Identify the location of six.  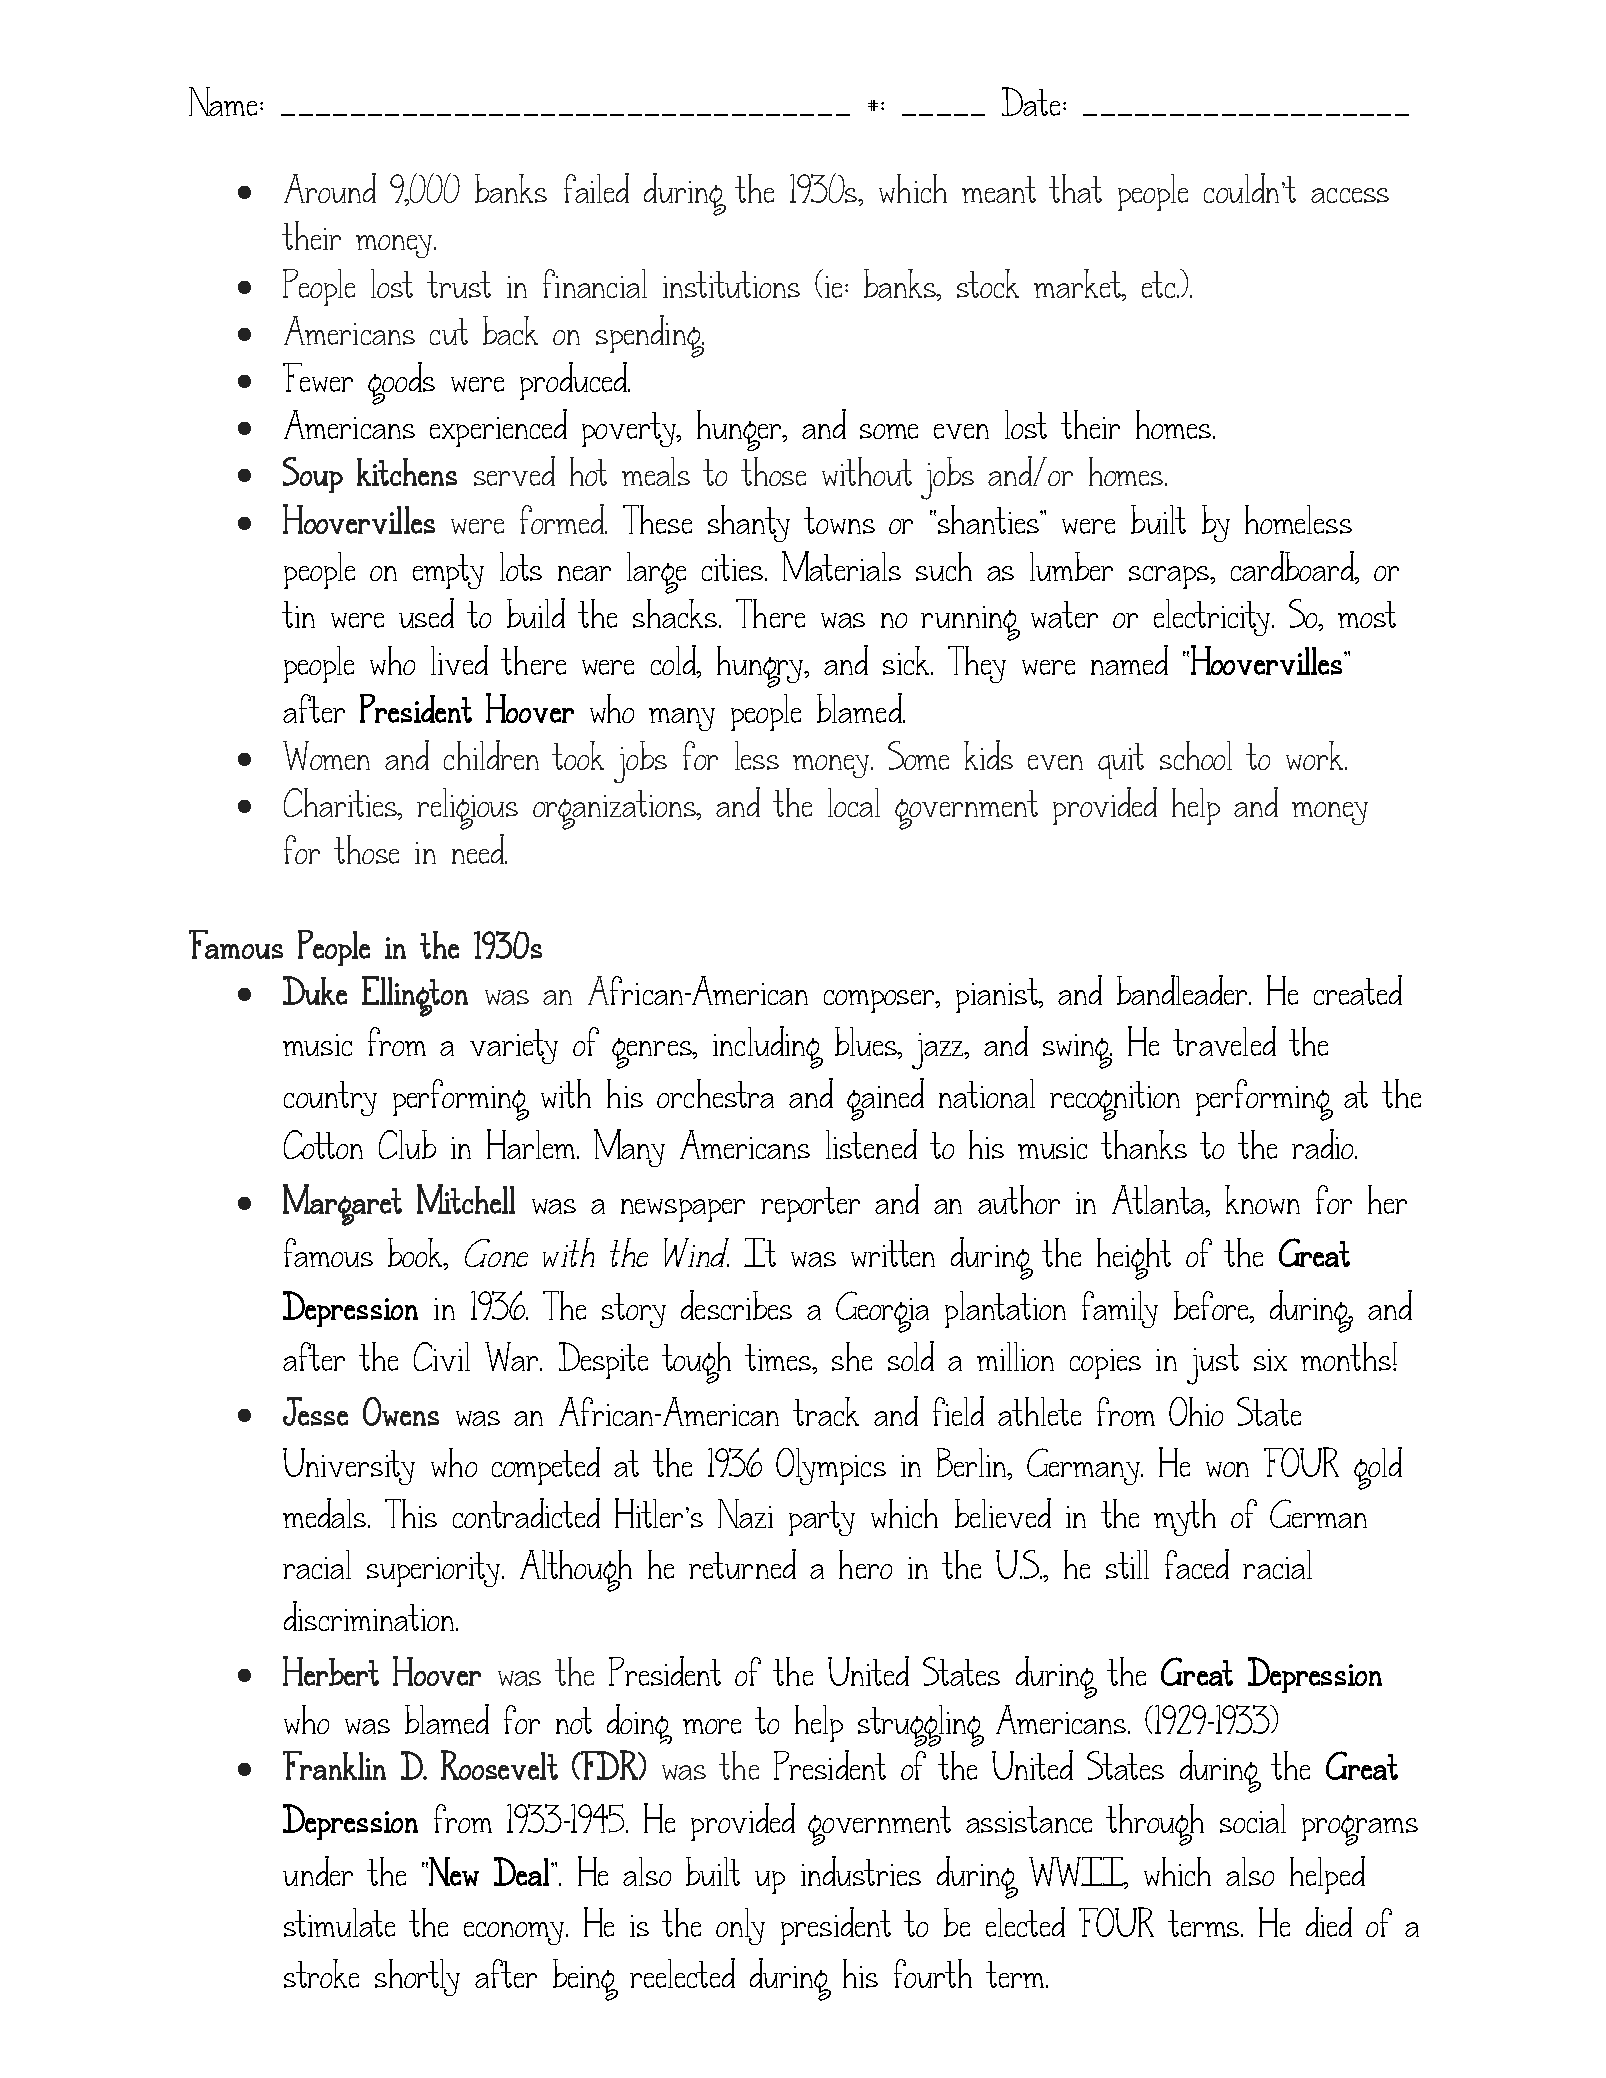
(1270, 1360).
